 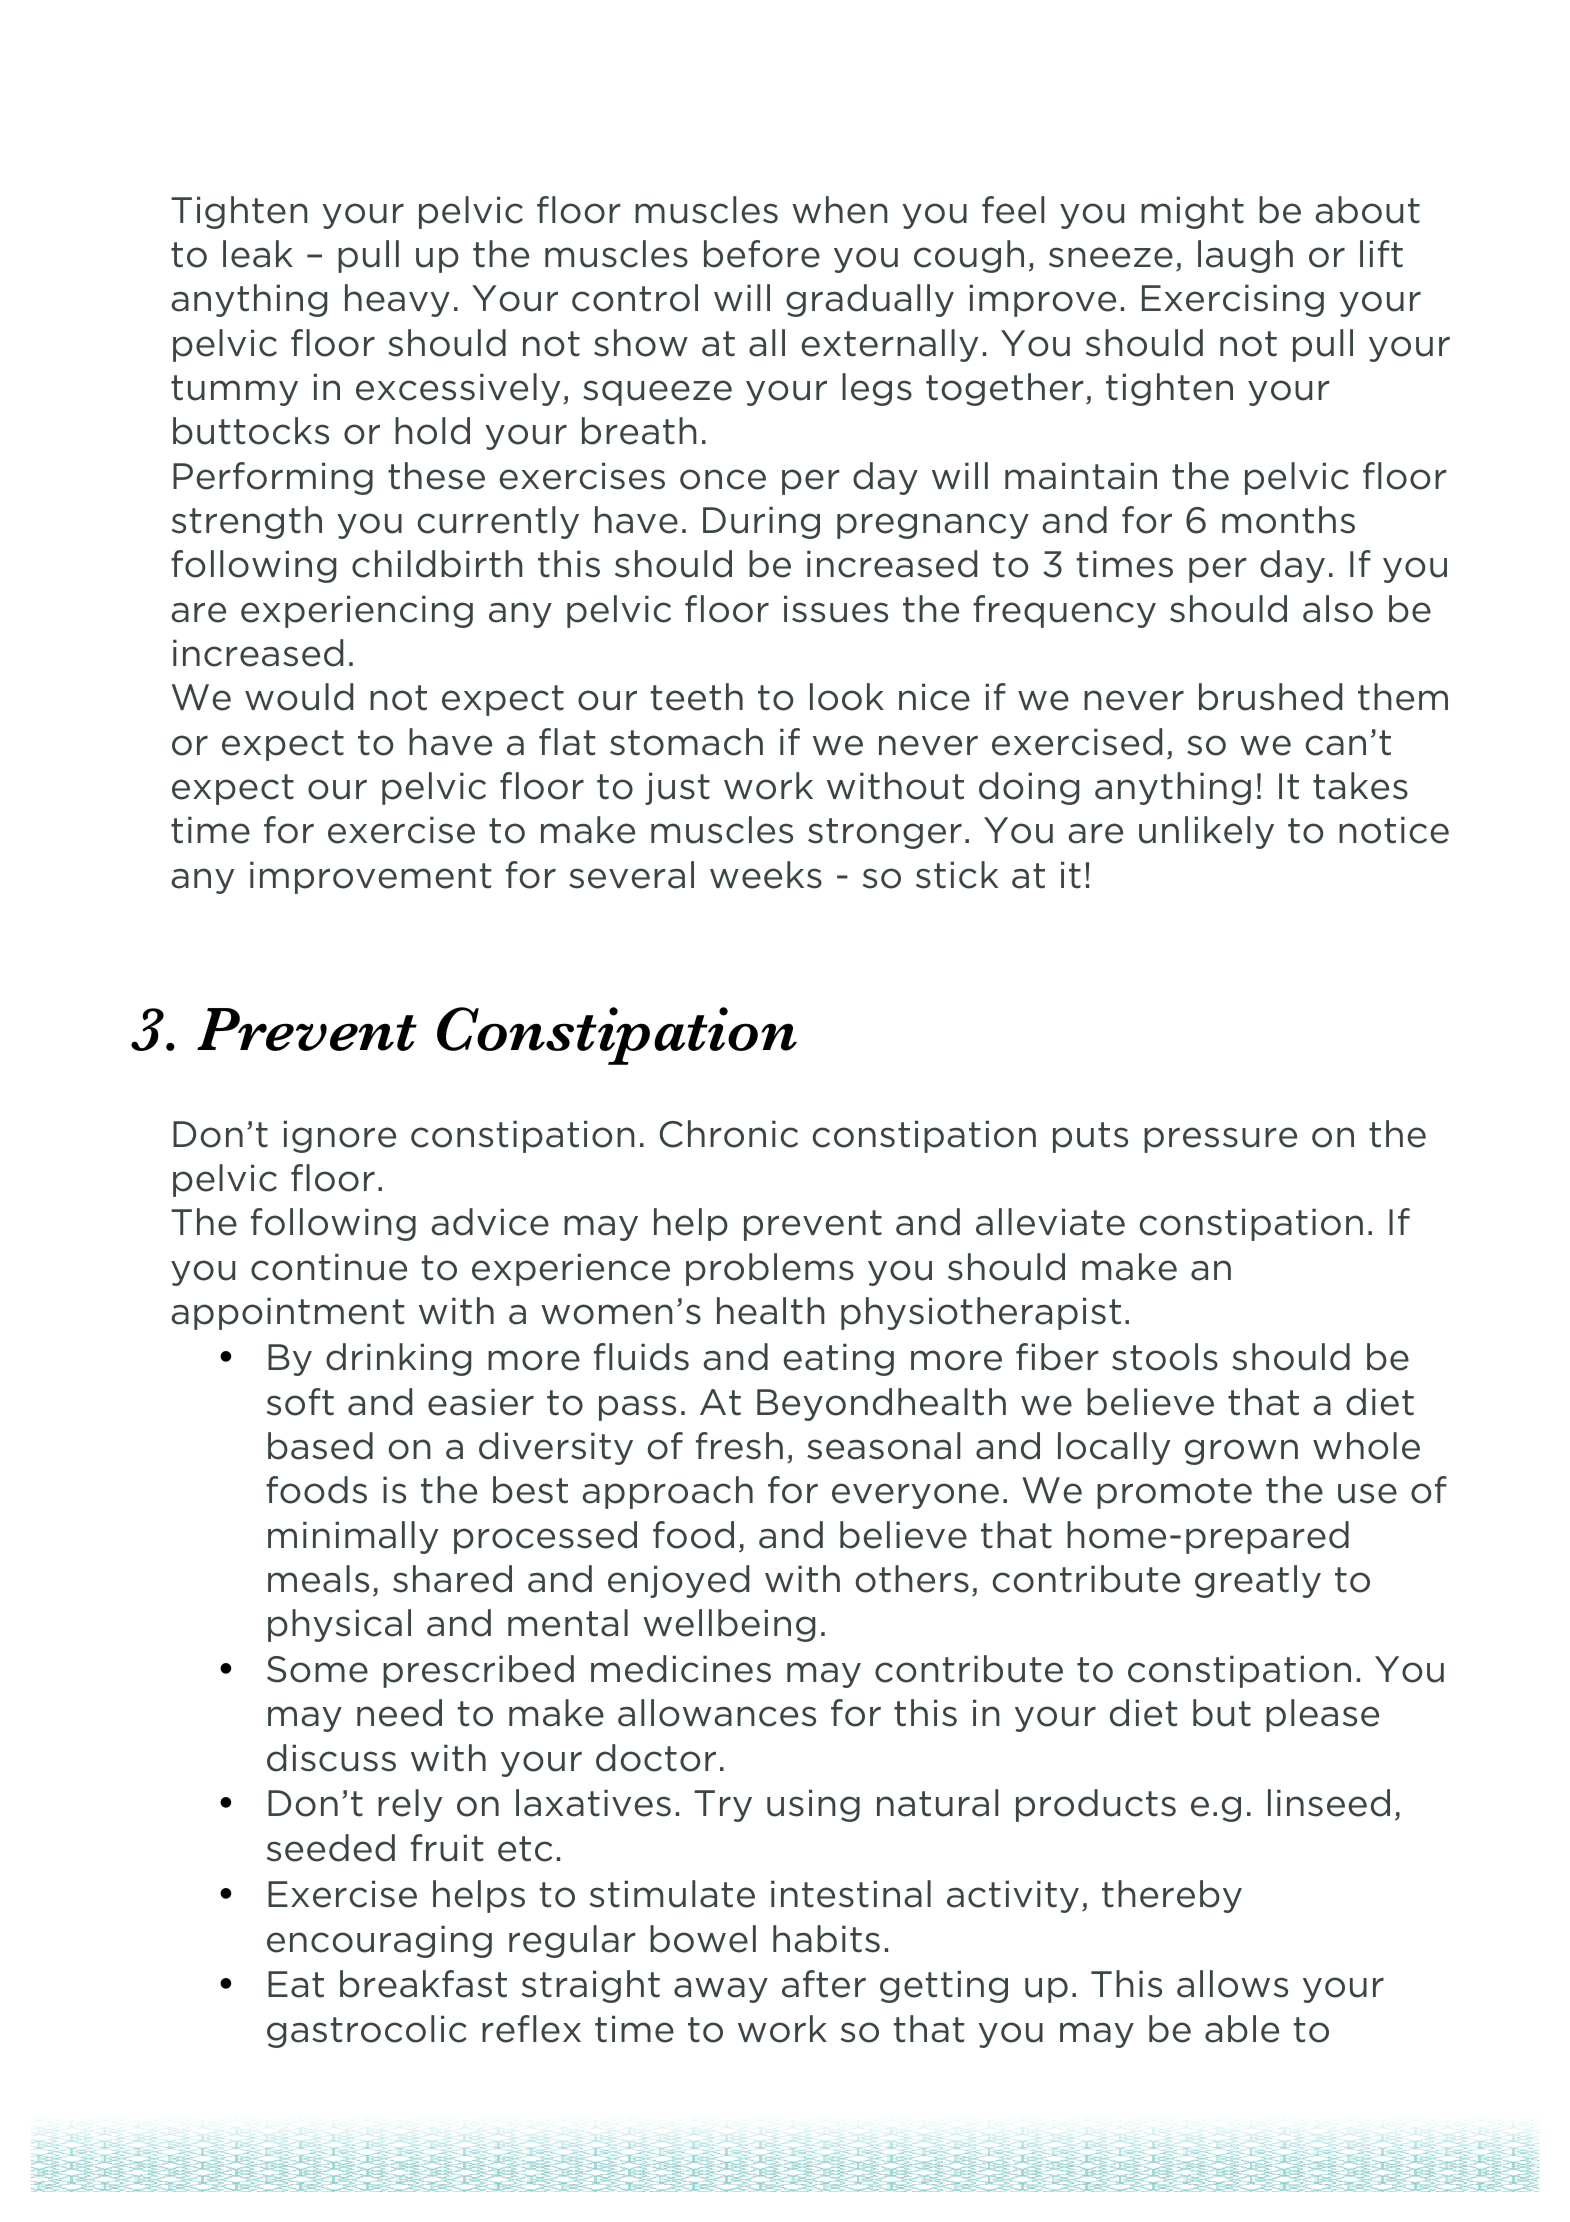 I want to click on also, so click(x=1338, y=609).
